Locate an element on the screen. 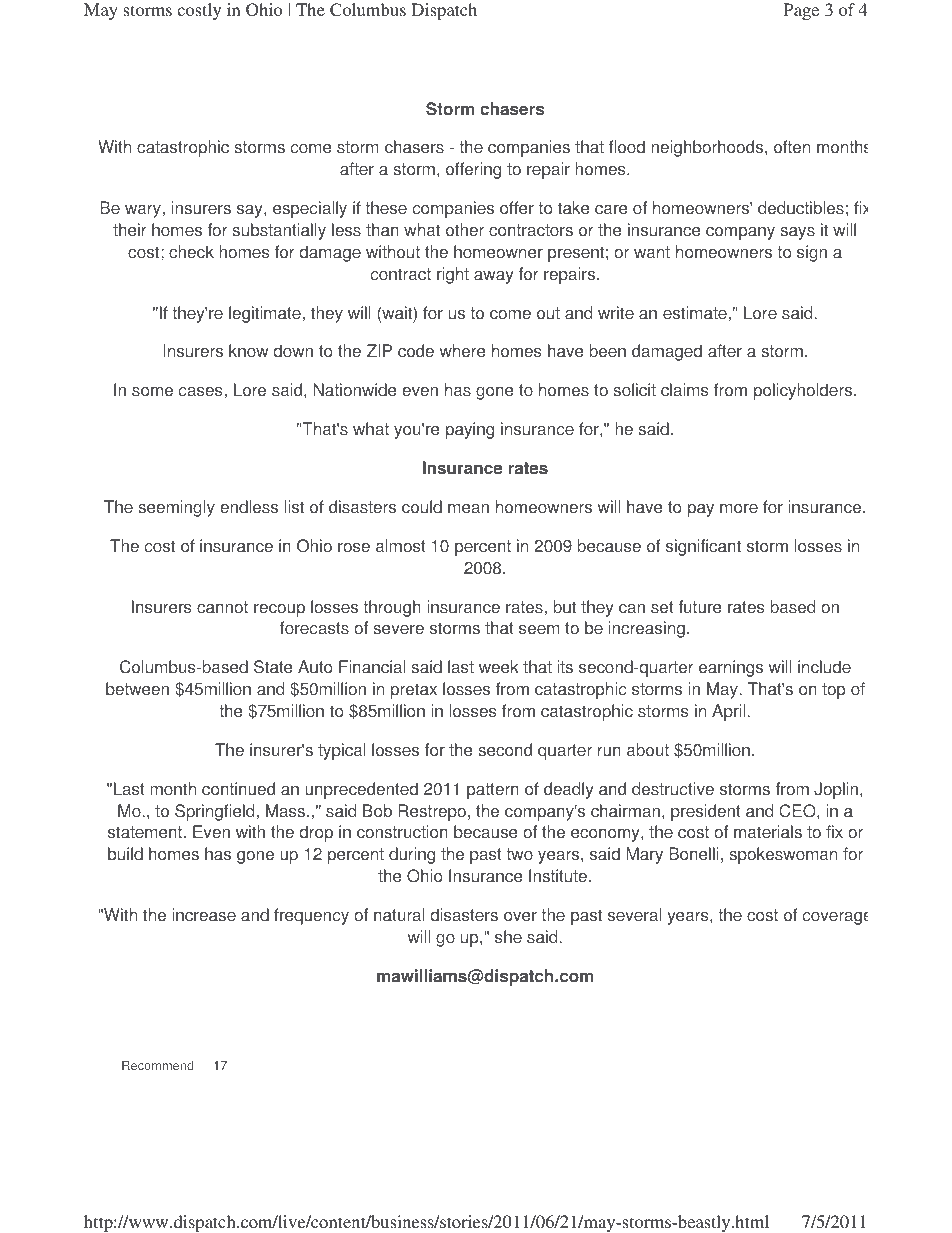 The width and height of the screenshot is (952, 1233). flood is located at coordinates (627, 147).
